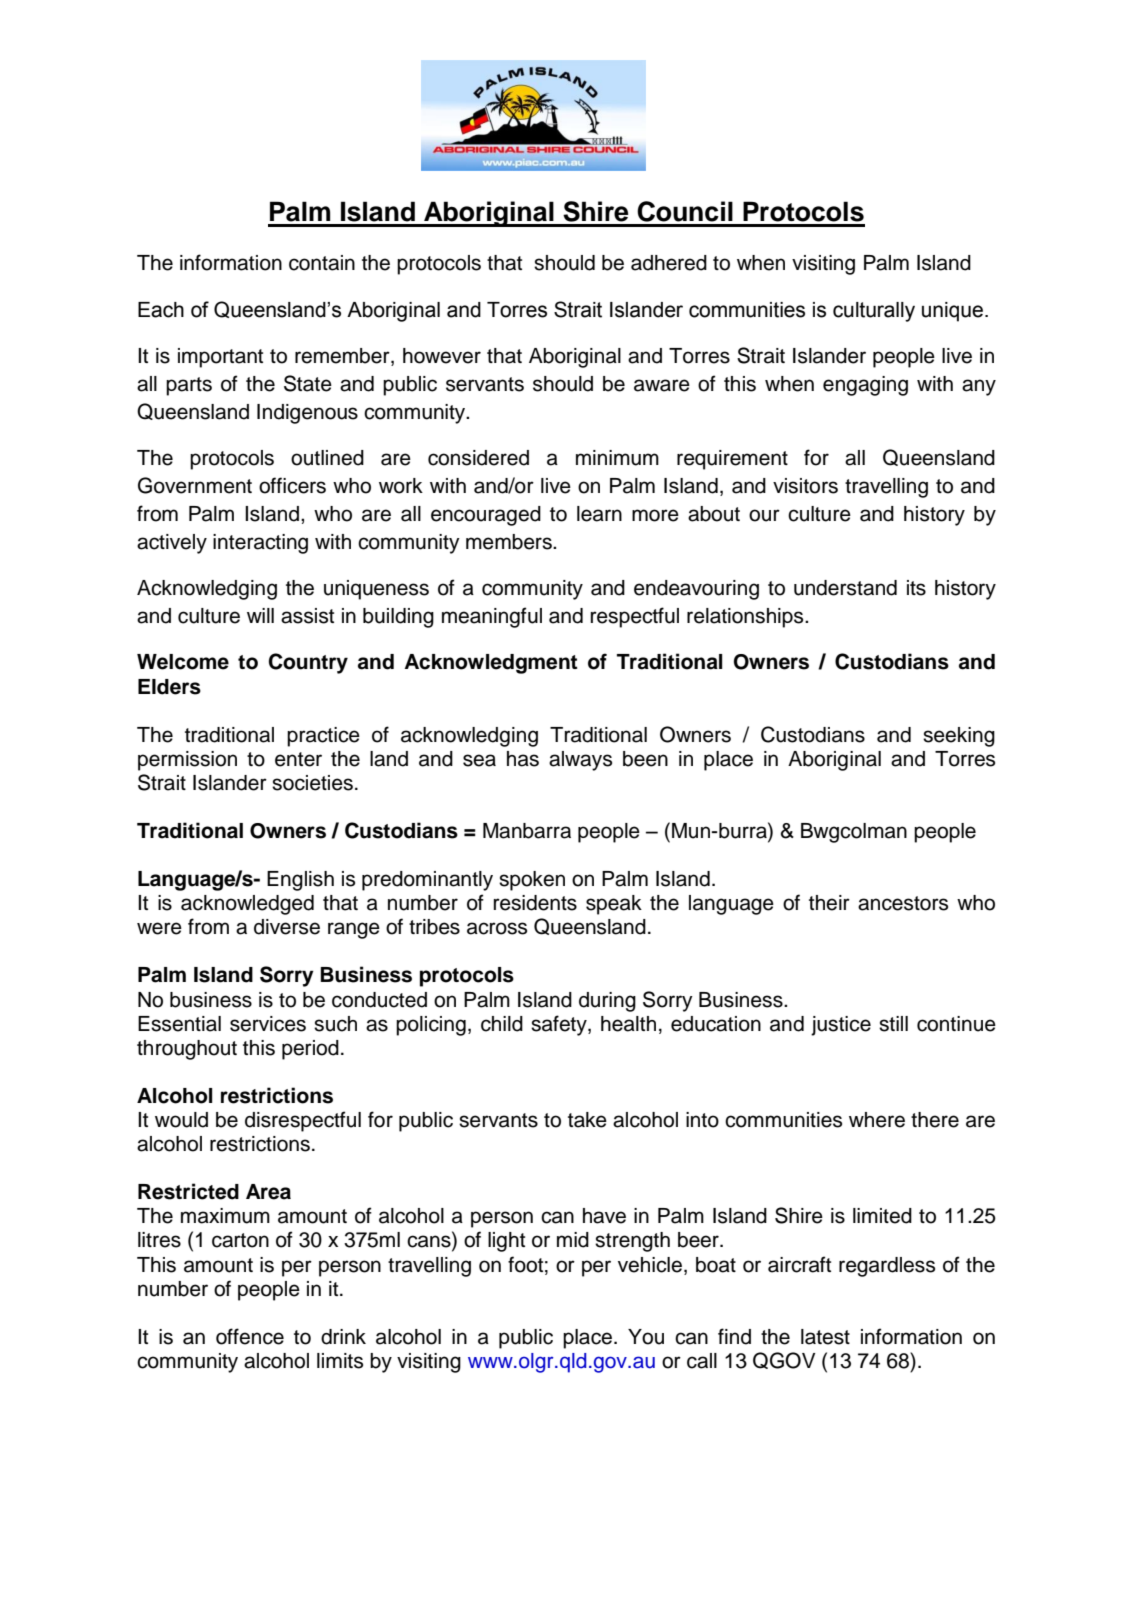 The image size is (1133, 1602). What do you see at coordinates (959, 737) in the document?
I see `seeking` at bounding box center [959, 737].
